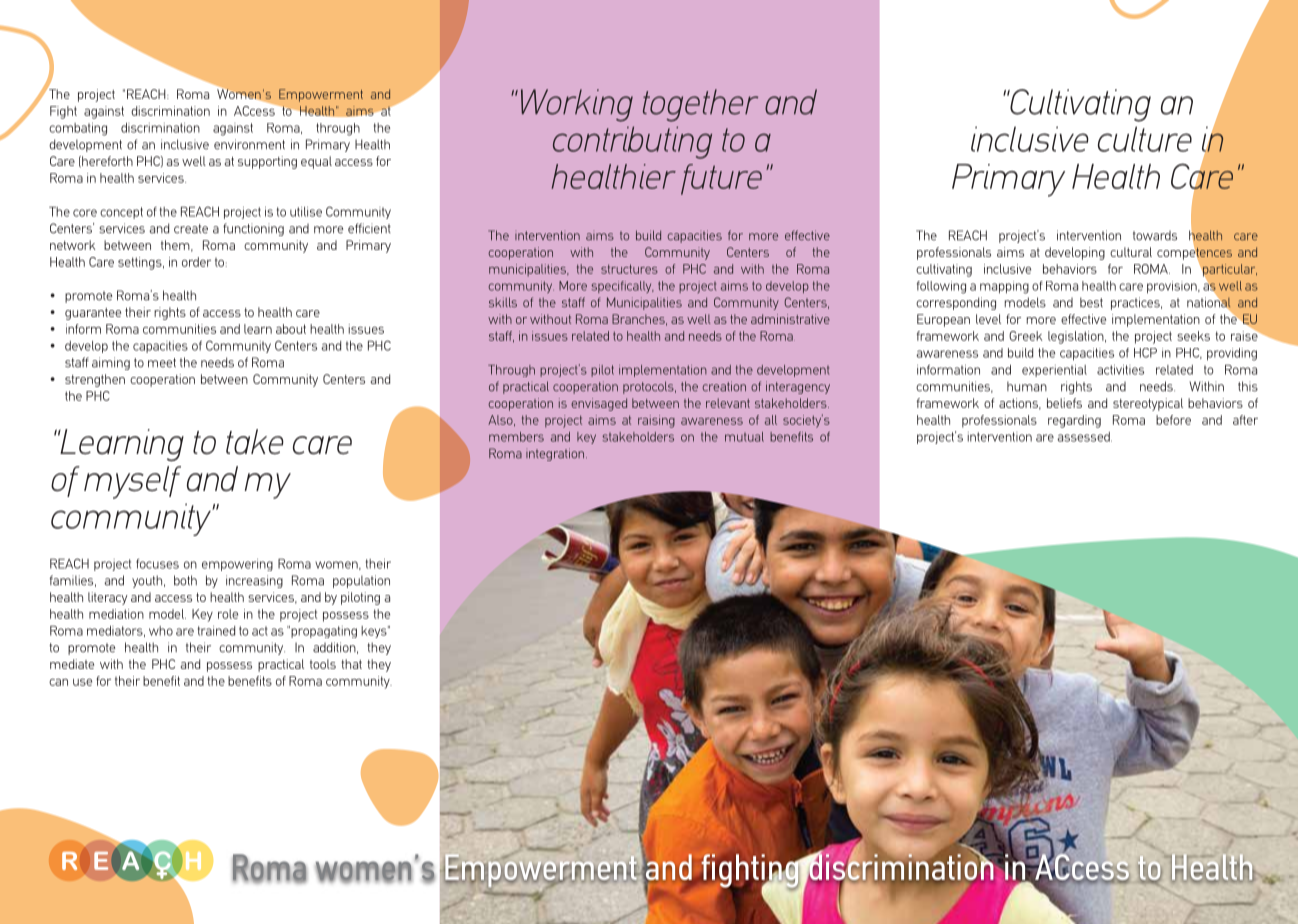 The width and height of the screenshot is (1298, 924). Describe the element at coordinates (1064, 403) in the screenshot. I see `beliefs` at that location.
